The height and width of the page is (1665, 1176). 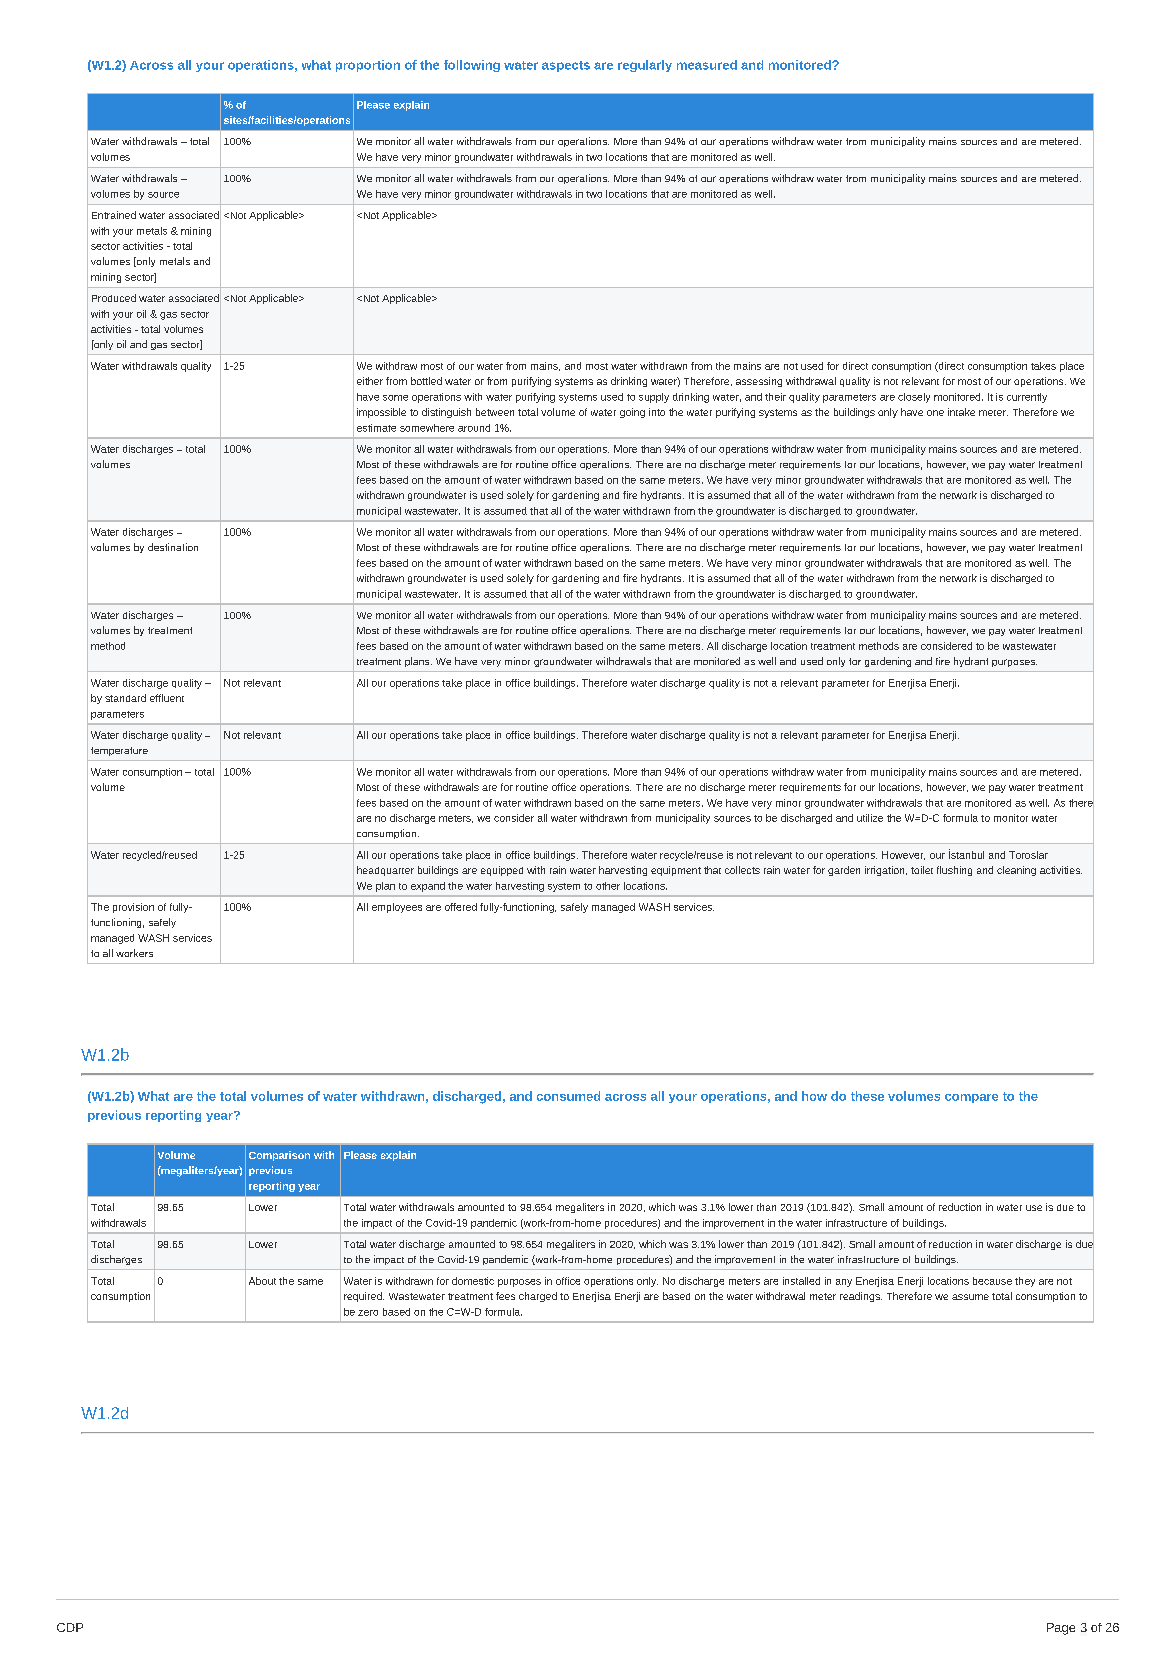 I want to click on destination, so click(x=173, y=547).
